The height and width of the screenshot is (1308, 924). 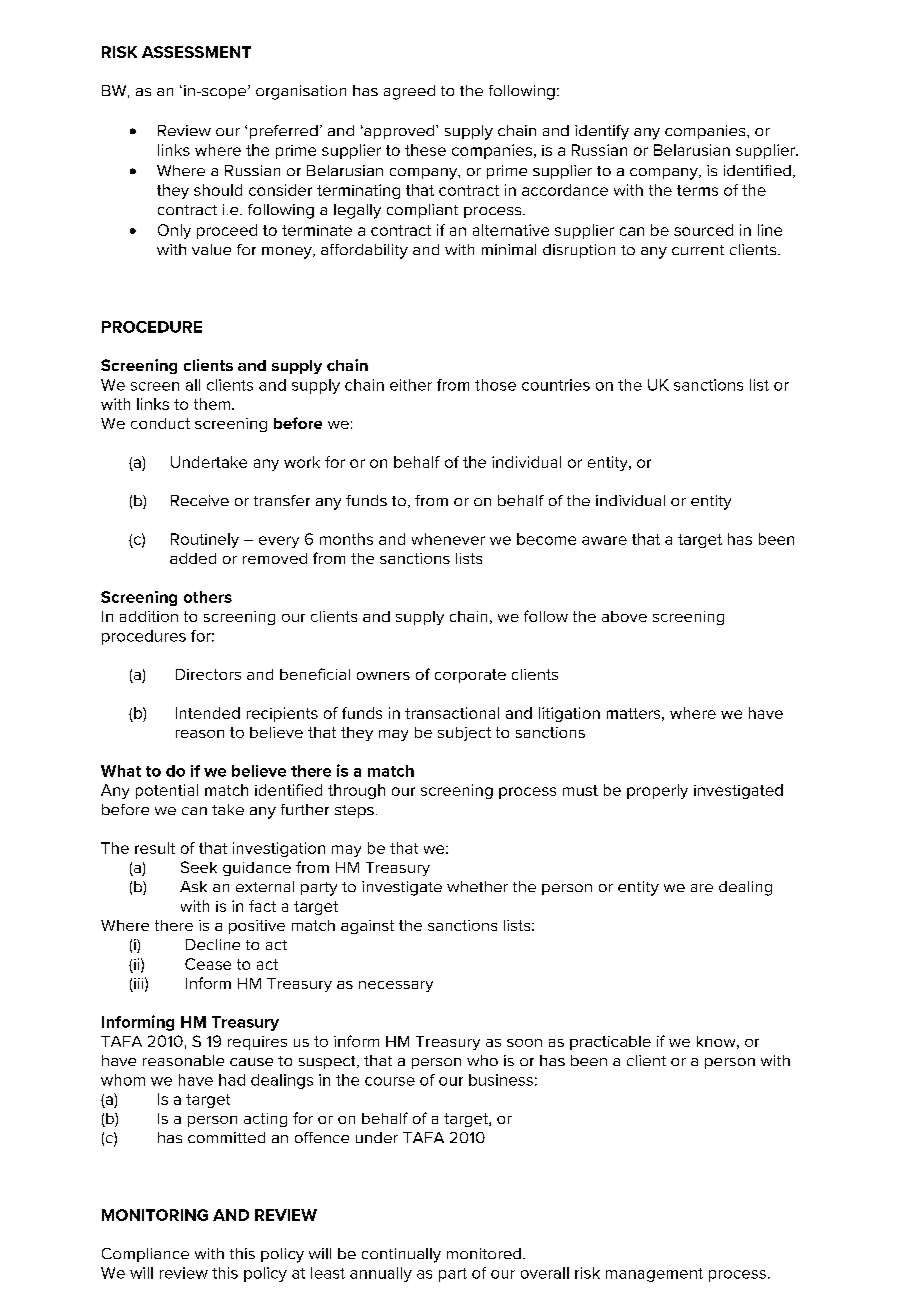 What do you see at coordinates (196, 52) in the screenshot?
I see `ASSESSMENT` at bounding box center [196, 52].
